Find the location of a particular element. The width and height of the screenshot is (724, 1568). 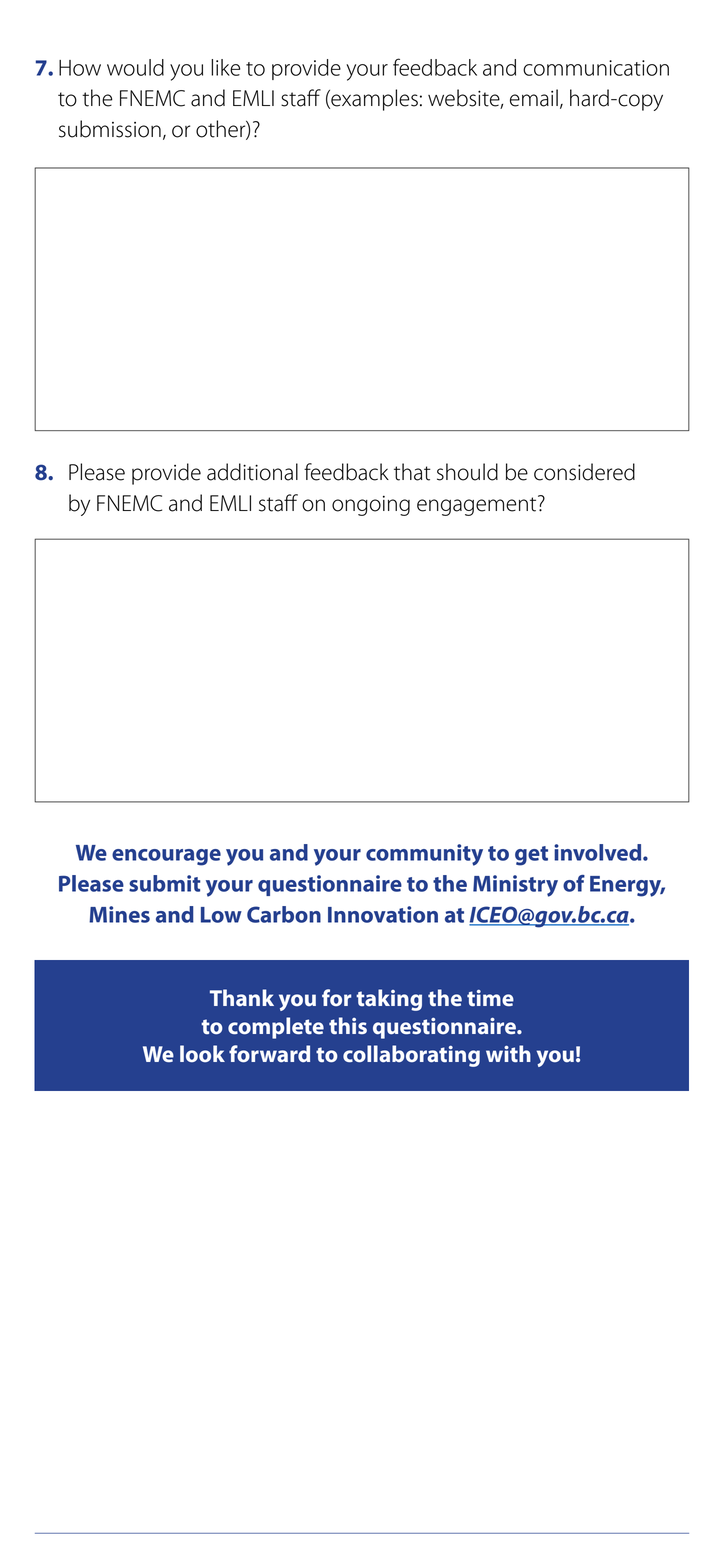

like is located at coordinates (225, 67).
